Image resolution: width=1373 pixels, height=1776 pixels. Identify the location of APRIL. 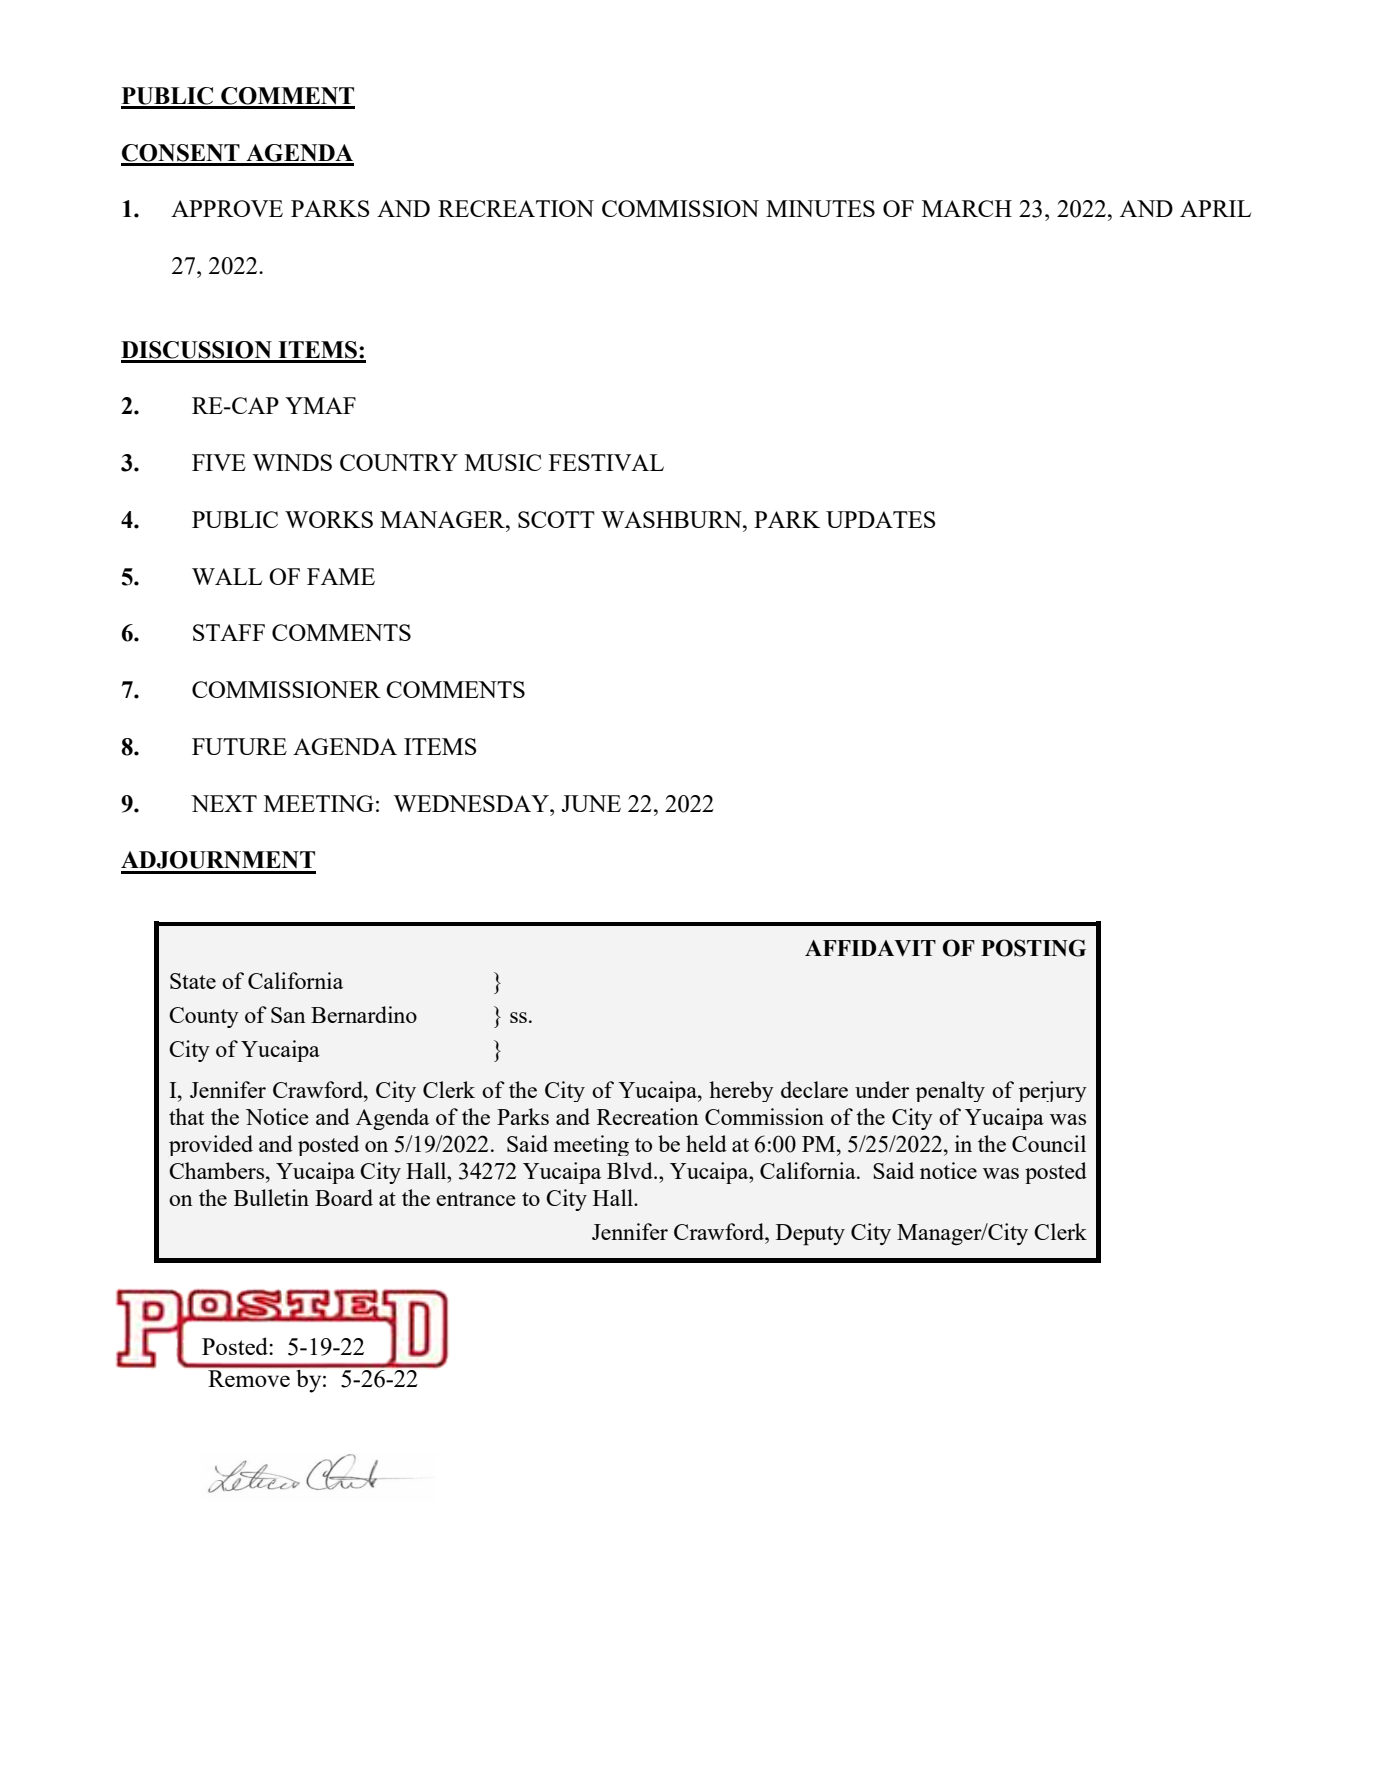
(1215, 208).
